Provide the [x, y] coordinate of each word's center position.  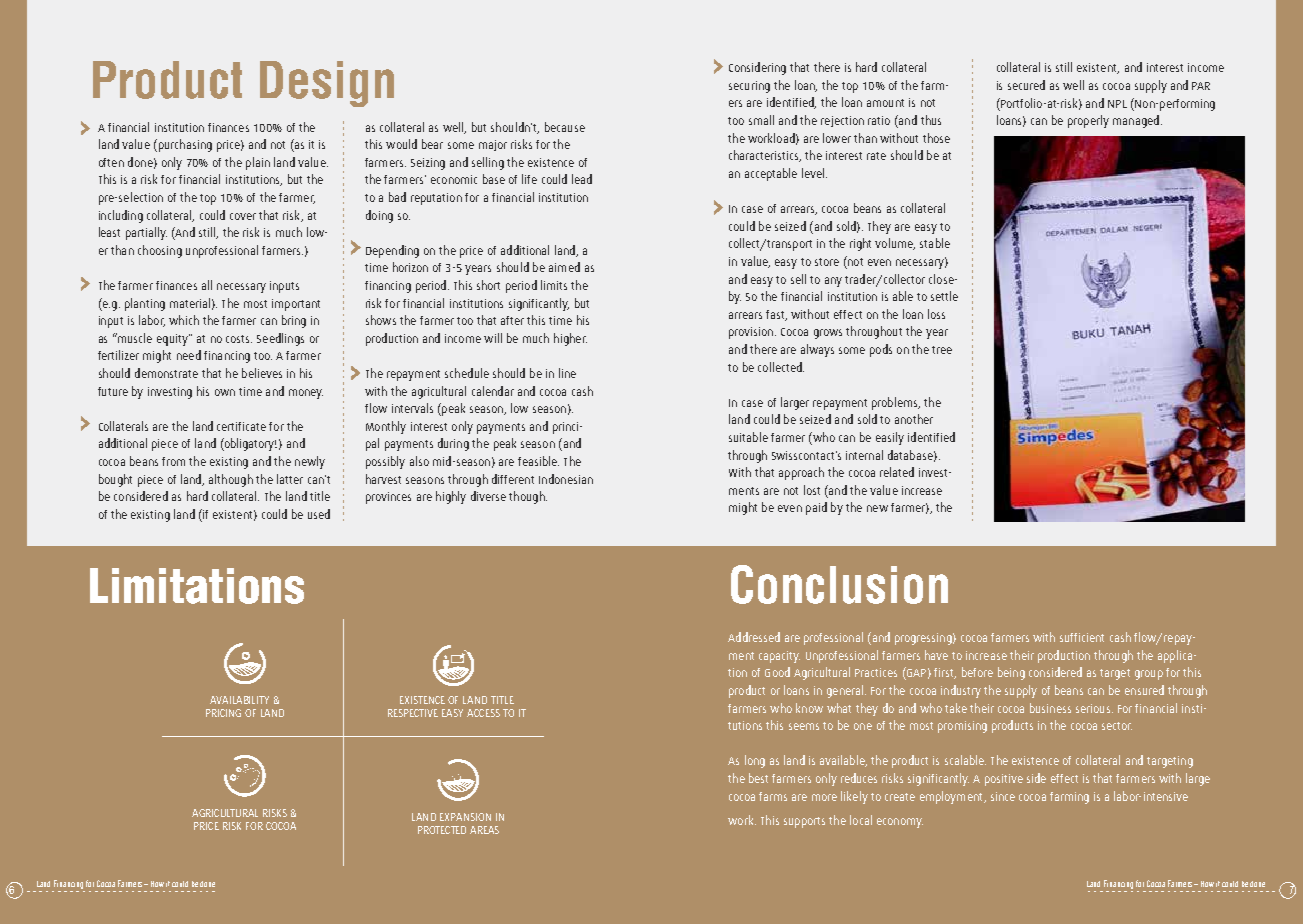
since [1003, 796]
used [319, 514]
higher [570, 339]
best [758, 778]
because [565, 127]
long [755, 761]
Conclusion [839, 584]
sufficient [1082, 637]
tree [942, 350]
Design [327, 84]
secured [1026, 85]
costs [239, 339]
